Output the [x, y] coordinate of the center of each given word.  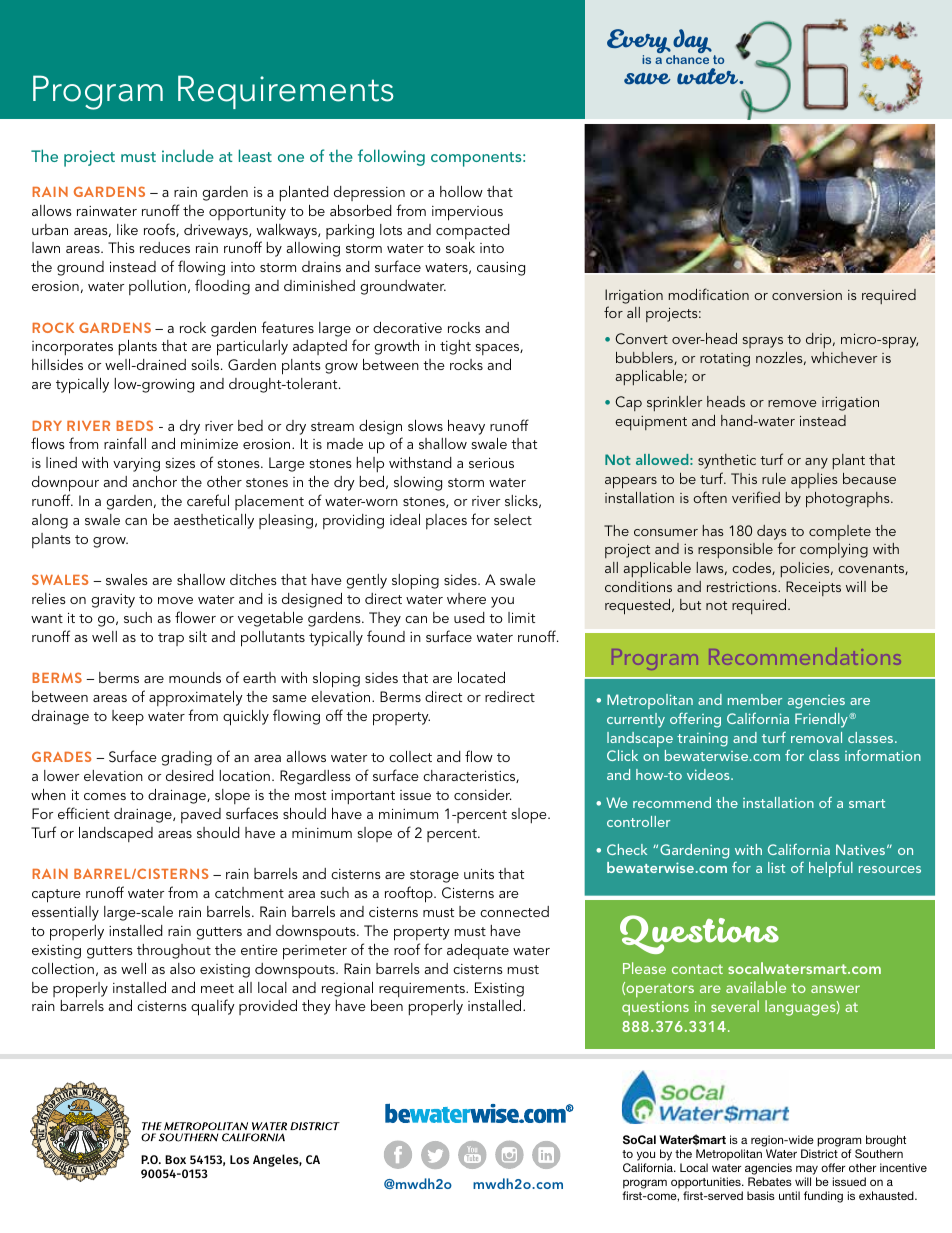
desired [190, 775]
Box [175, 1159]
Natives [860, 849]
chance [687, 59]
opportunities [707, 1183]
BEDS [134, 425]
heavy [466, 427]
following [391, 157]
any [816, 463]
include [188, 155]
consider [483, 794]
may [807, 1170]
